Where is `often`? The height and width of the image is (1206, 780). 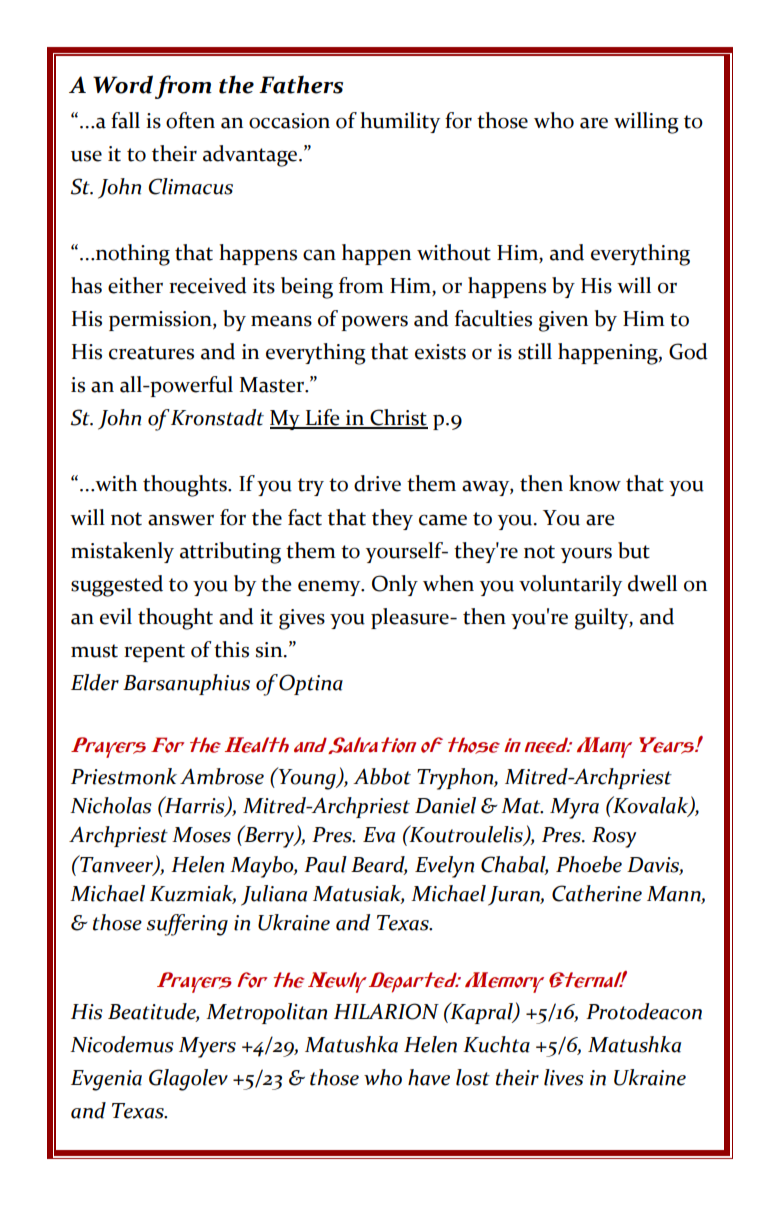
often is located at coordinates (190, 120).
